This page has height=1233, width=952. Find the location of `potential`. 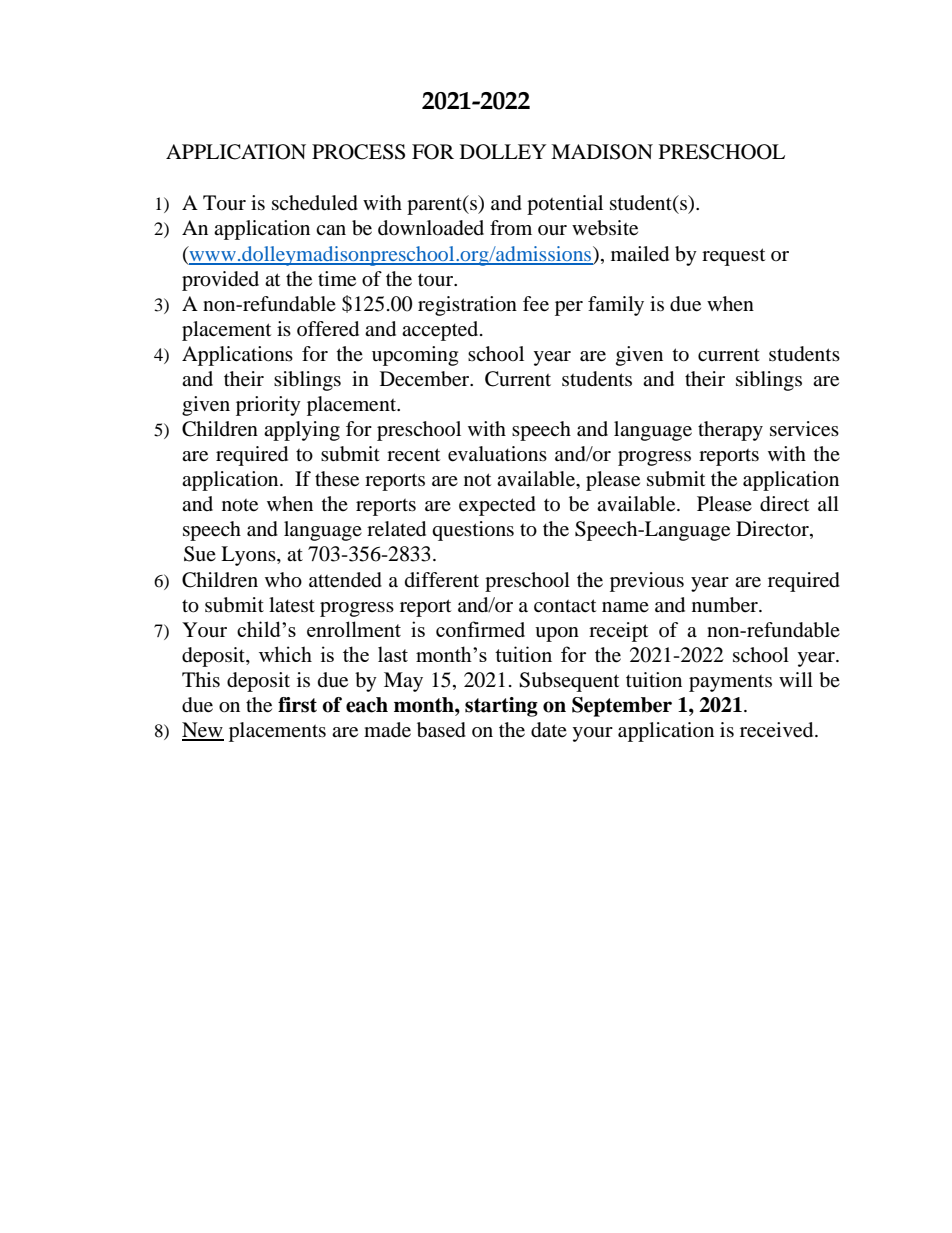

potential is located at coordinates (565, 205).
